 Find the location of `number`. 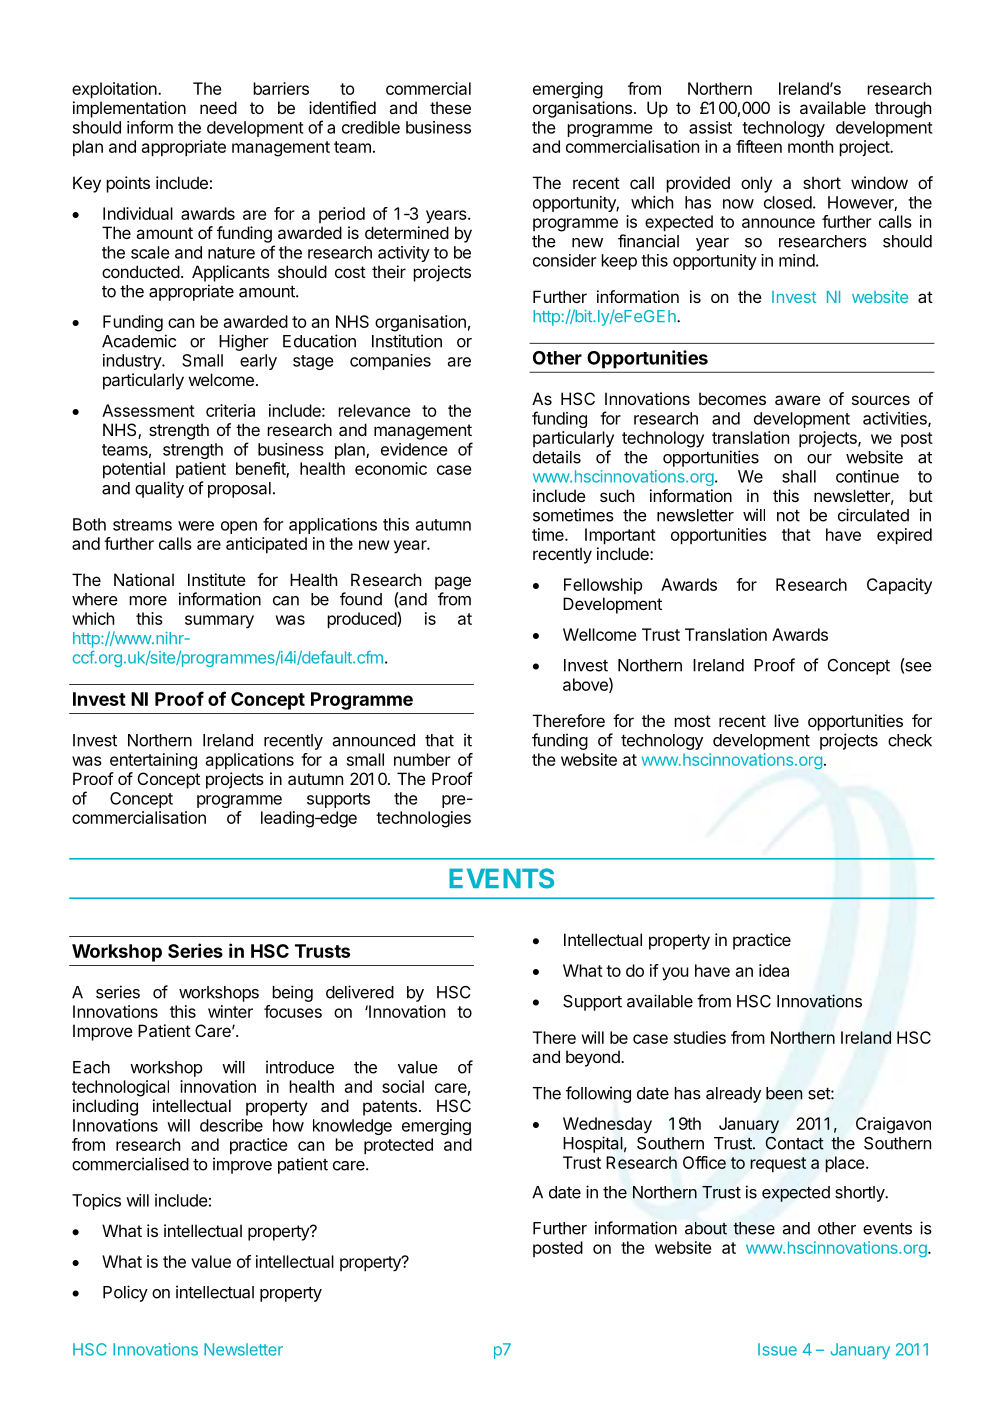

number is located at coordinates (422, 759).
